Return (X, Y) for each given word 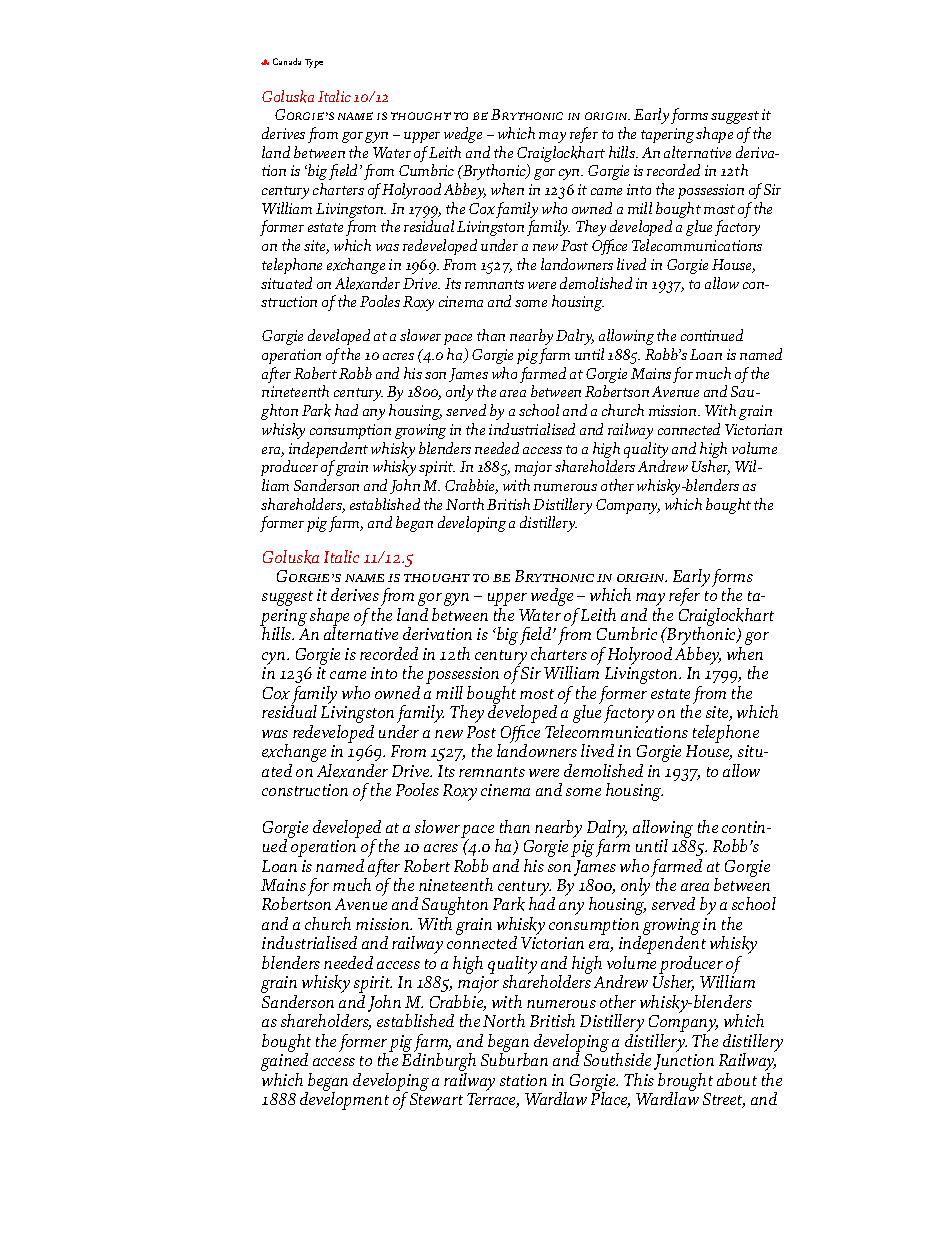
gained (286, 1062)
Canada (287, 61)
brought (685, 1083)
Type (314, 63)
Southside (617, 1058)
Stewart (436, 1099)
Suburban (514, 1058)
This (639, 1079)
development (344, 1100)
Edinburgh (439, 1062)
